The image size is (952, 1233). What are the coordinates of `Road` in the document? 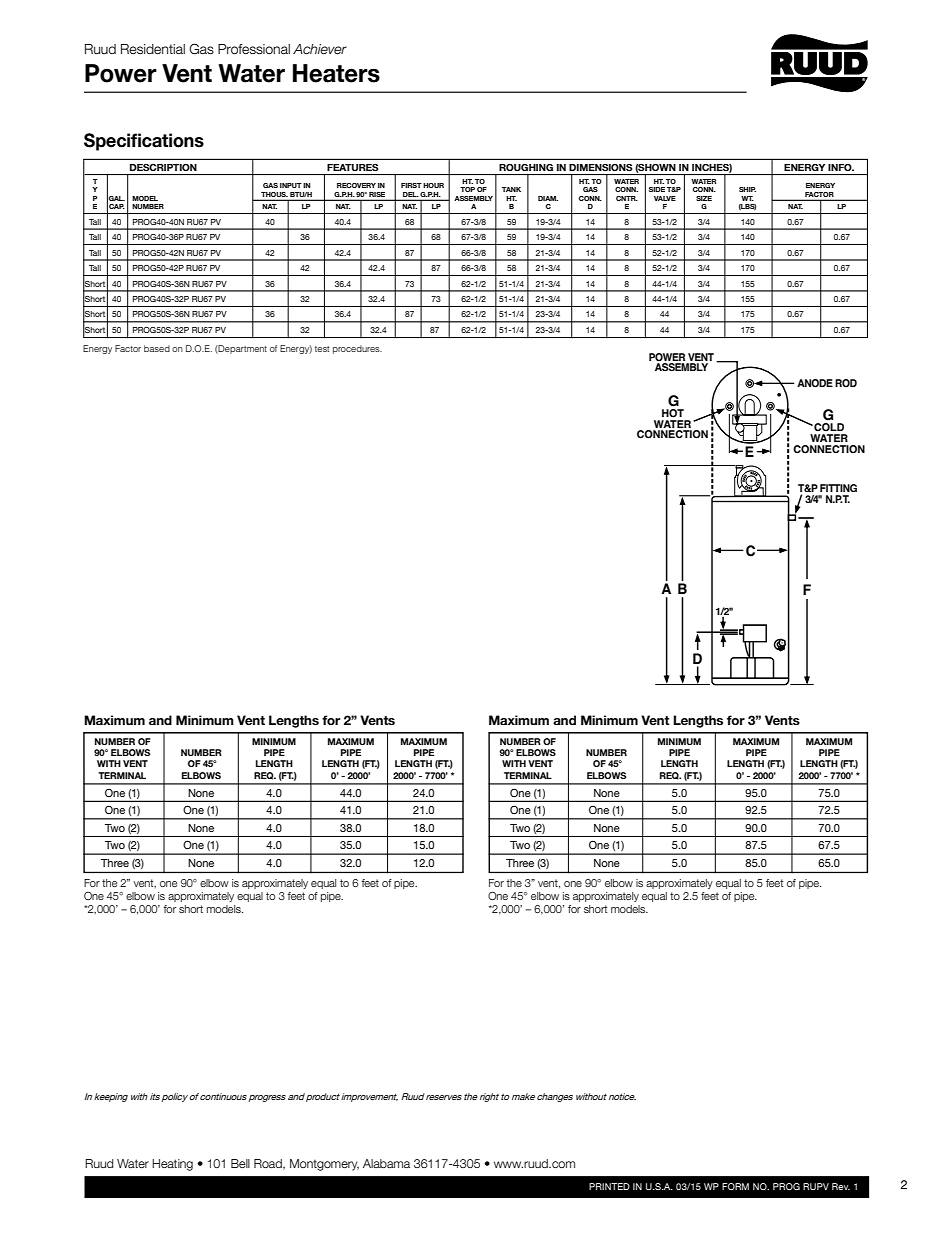 It's located at (269, 1164).
